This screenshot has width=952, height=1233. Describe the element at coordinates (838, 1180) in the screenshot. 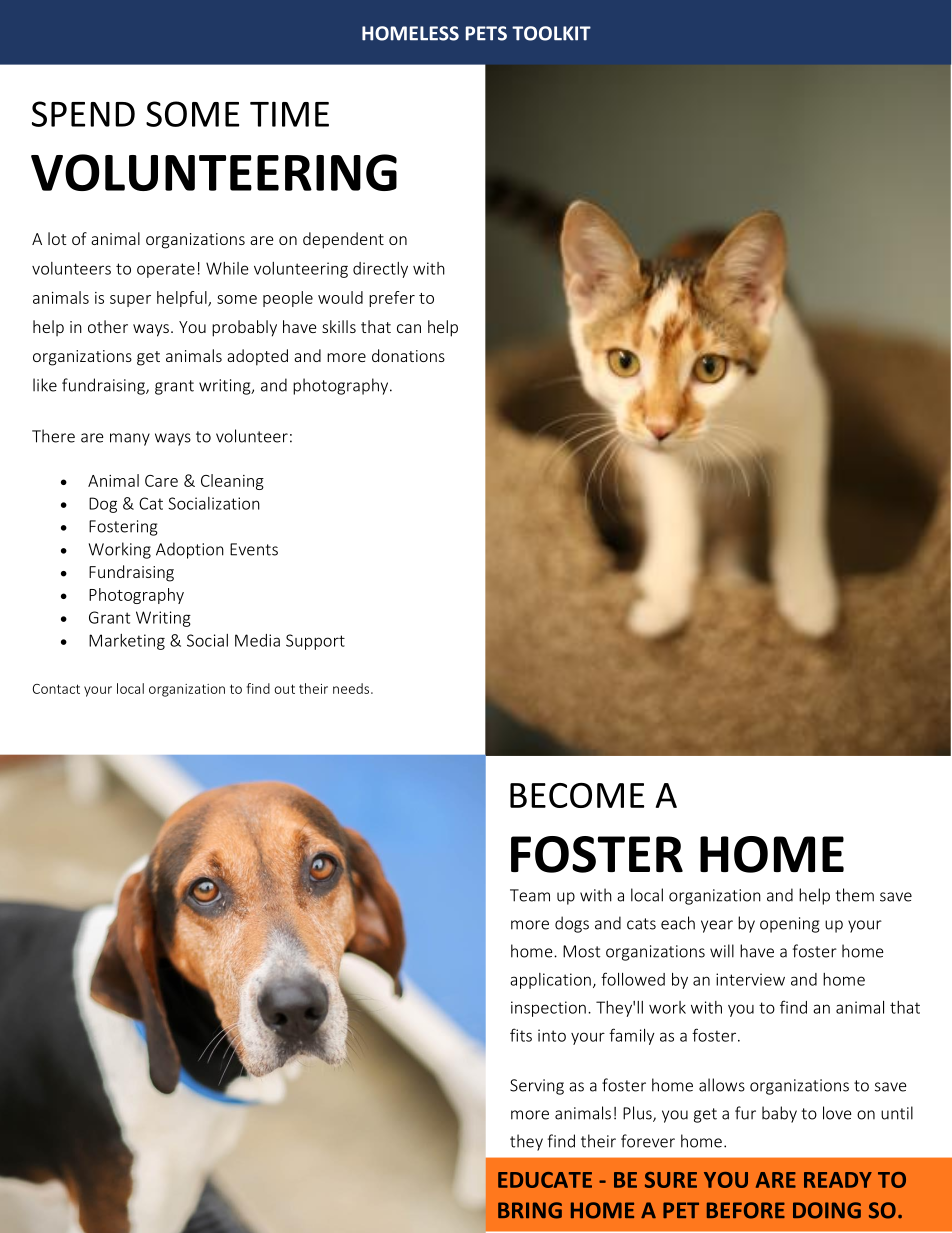

I see `READY` at that location.
